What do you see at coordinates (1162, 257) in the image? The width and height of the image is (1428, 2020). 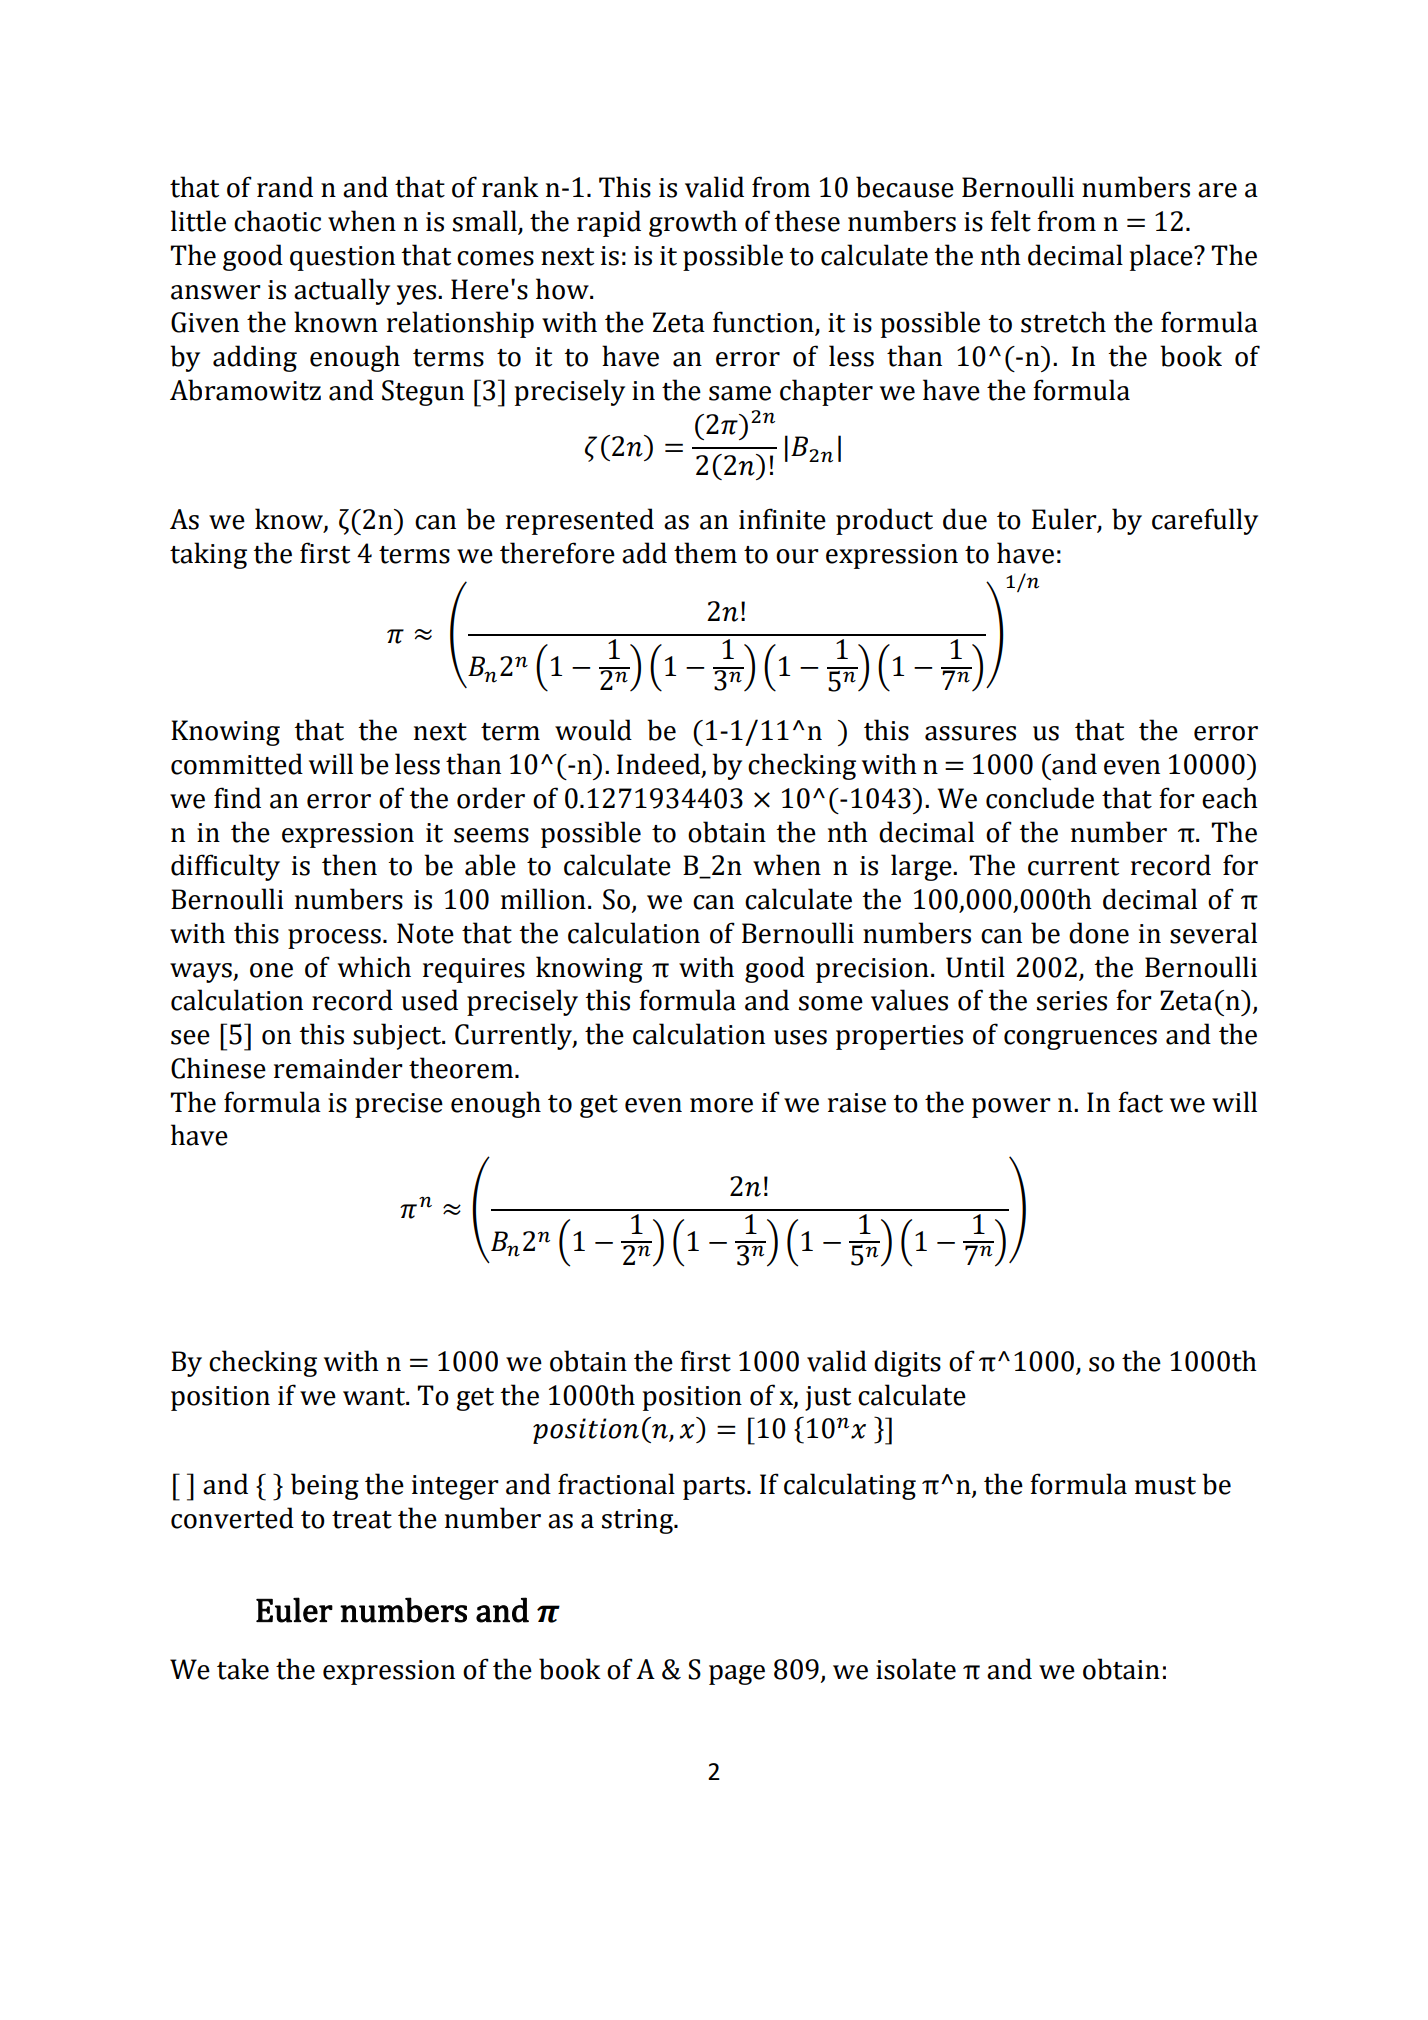 I see `place` at bounding box center [1162, 257].
